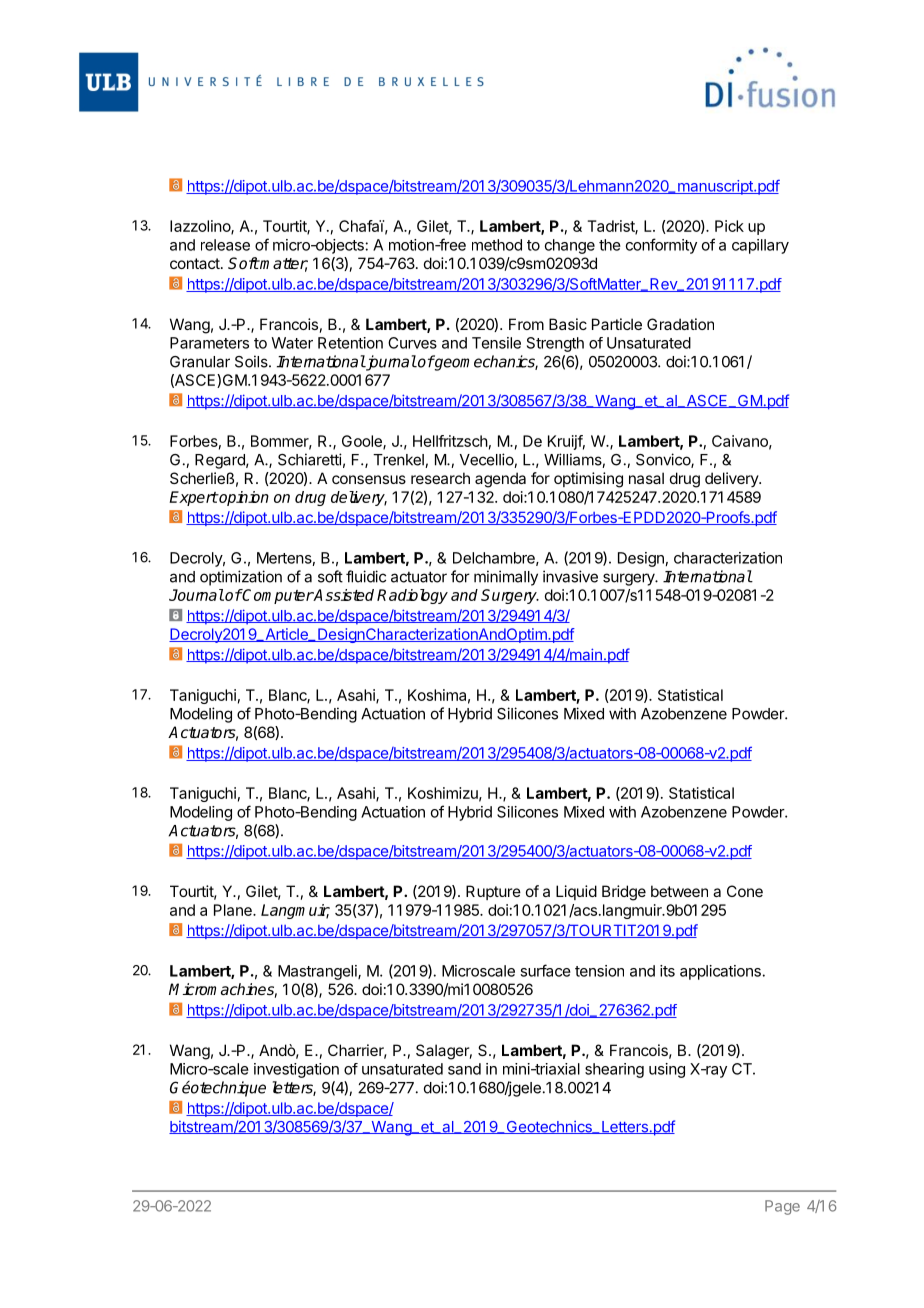  Describe the element at coordinates (412, 596) in the document. I see `Radiology` at that location.
